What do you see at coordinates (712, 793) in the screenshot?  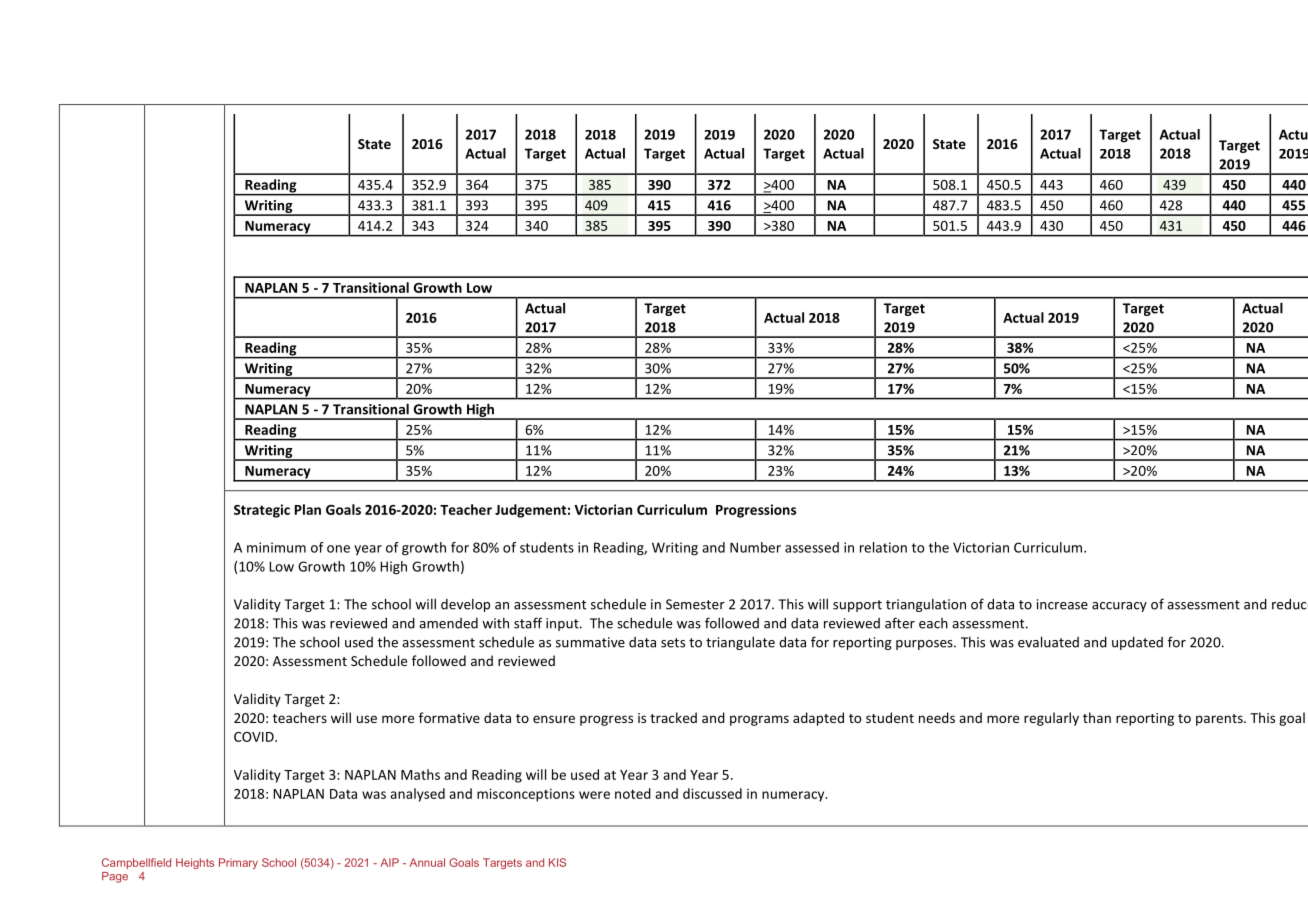 I see `discussed` at bounding box center [712, 793].
